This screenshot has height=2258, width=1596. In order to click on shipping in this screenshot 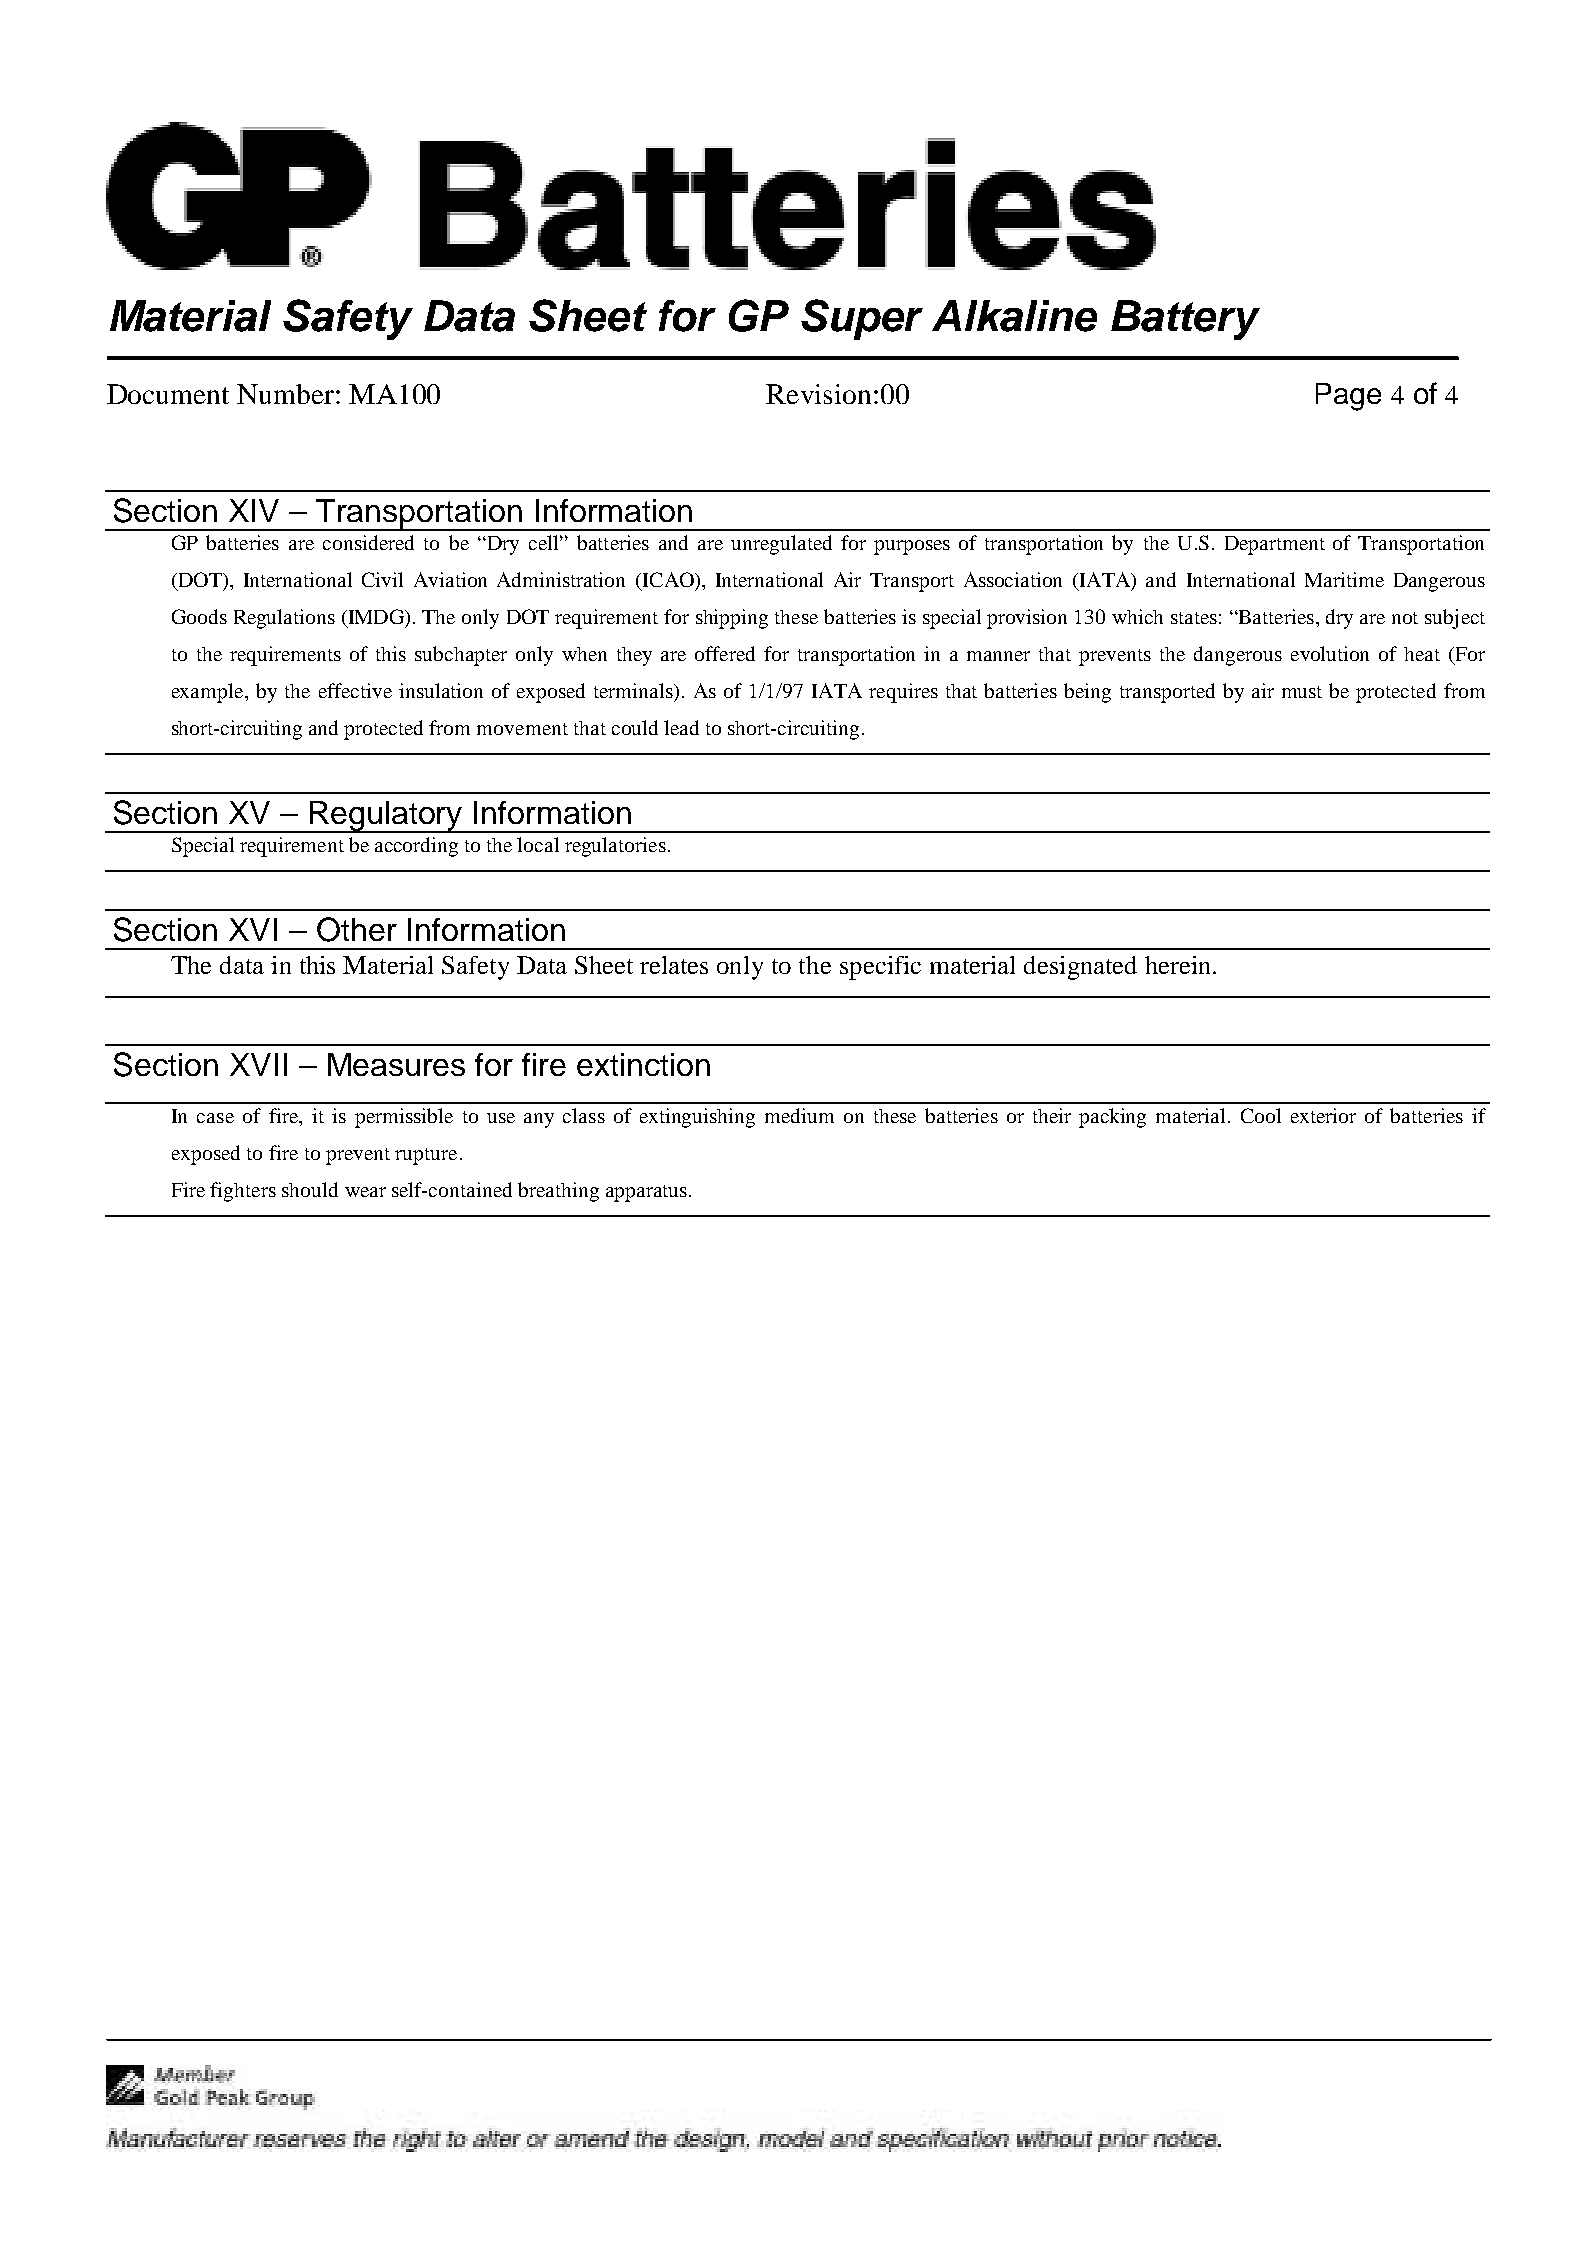, I will do `click(732, 619)`.
